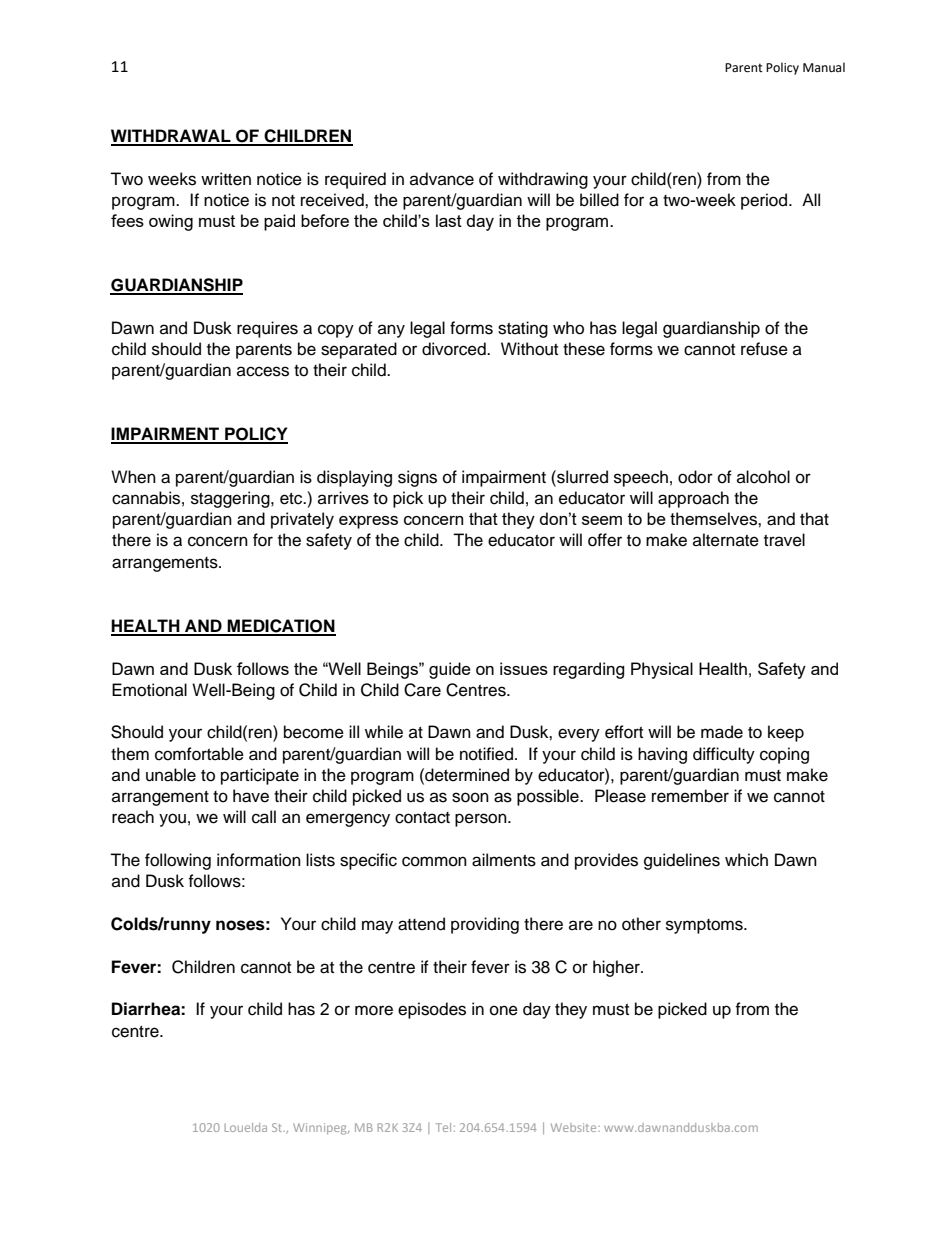  What do you see at coordinates (172, 137) in the screenshot?
I see `WITHDRAWAL` at bounding box center [172, 137].
